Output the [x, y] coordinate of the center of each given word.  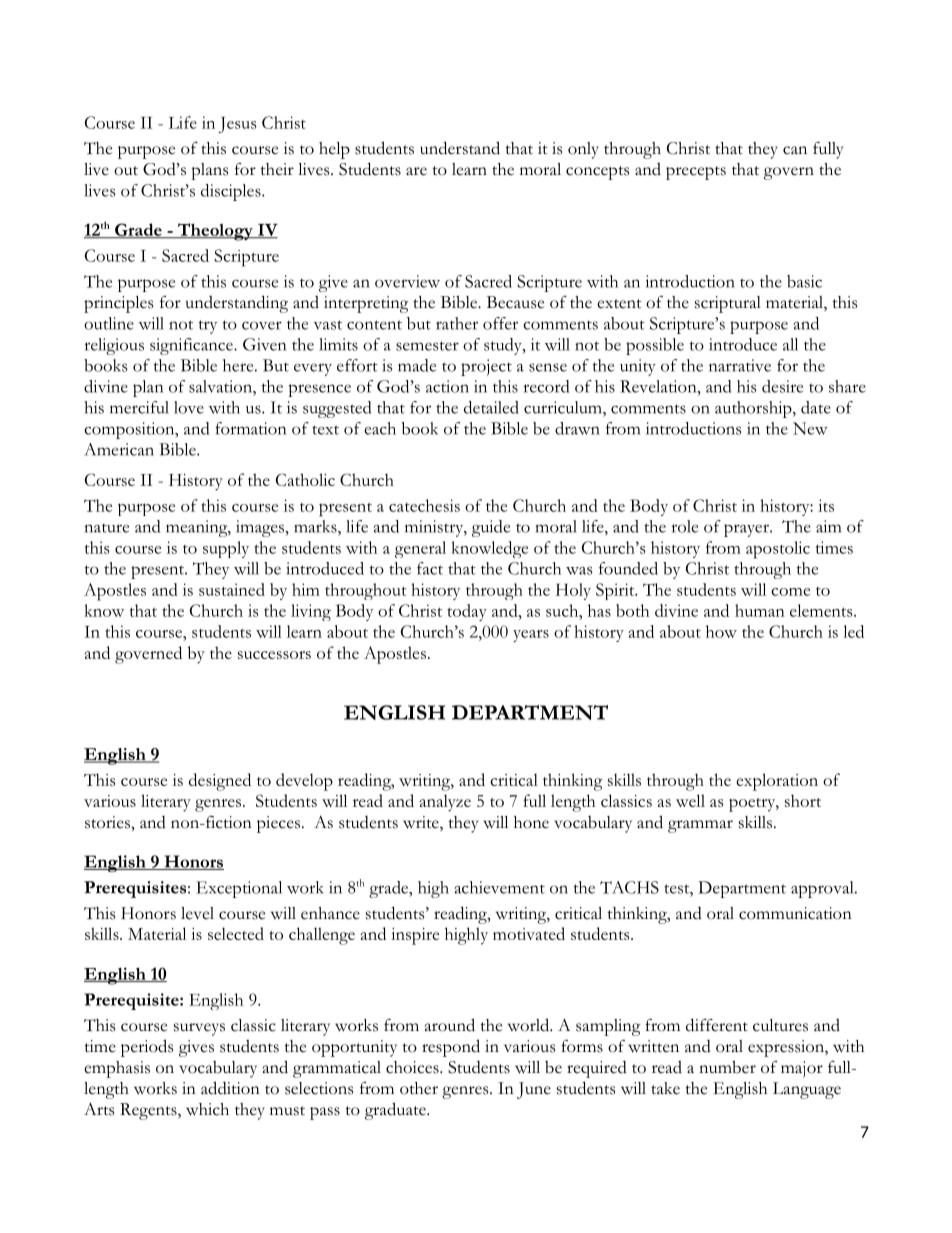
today [467, 612]
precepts [696, 173]
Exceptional [239, 889]
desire [782, 386]
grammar [700, 826]
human [760, 610]
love [189, 407]
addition [230, 1088]
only [583, 150]
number [727, 1067]
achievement [499, 887]
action [447, 386]
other [419, 1088]
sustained [232, 589]
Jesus [237, 125]
